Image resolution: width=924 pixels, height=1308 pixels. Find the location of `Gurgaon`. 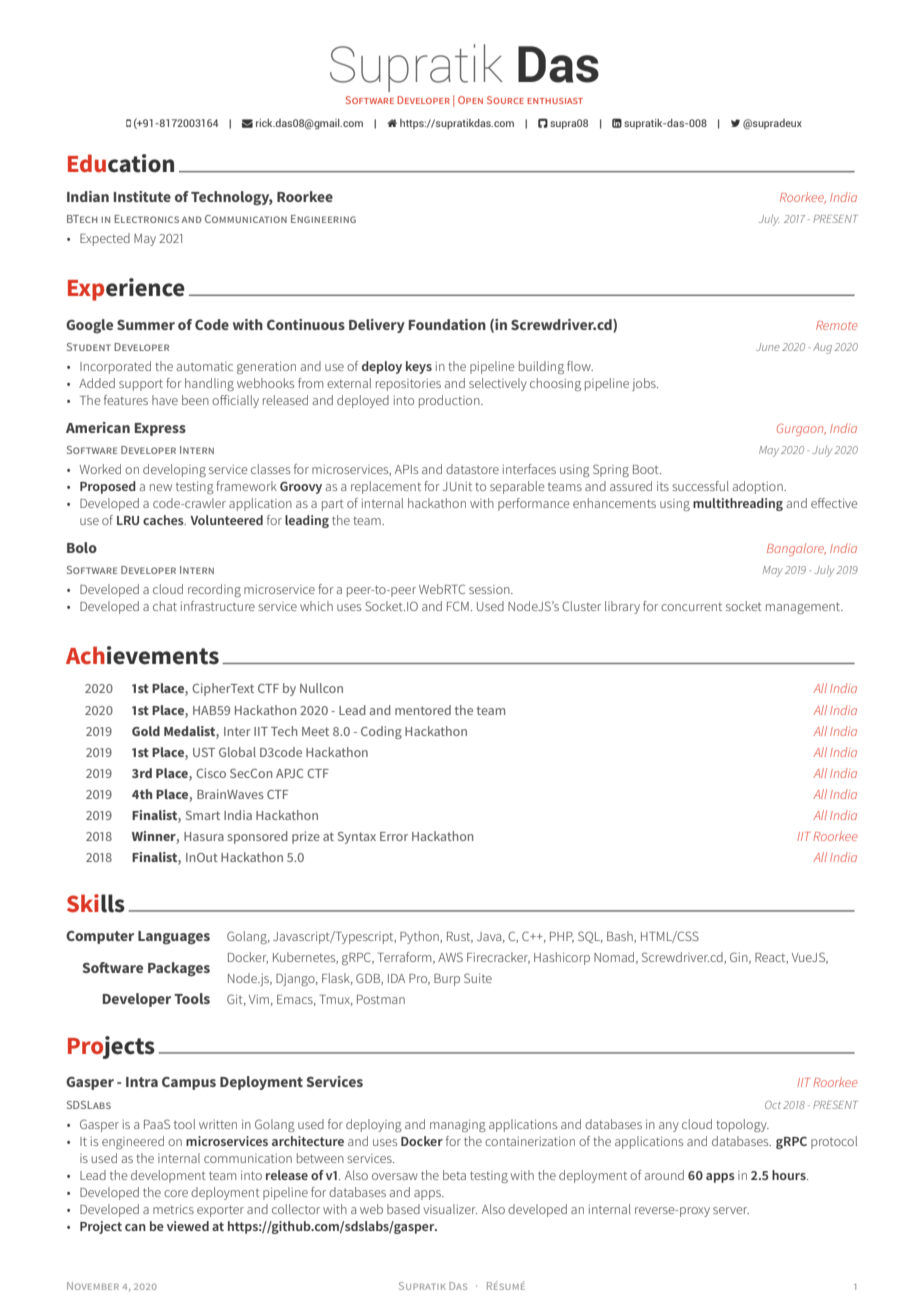

Gurgaon is located at coordinates (801, 429).
